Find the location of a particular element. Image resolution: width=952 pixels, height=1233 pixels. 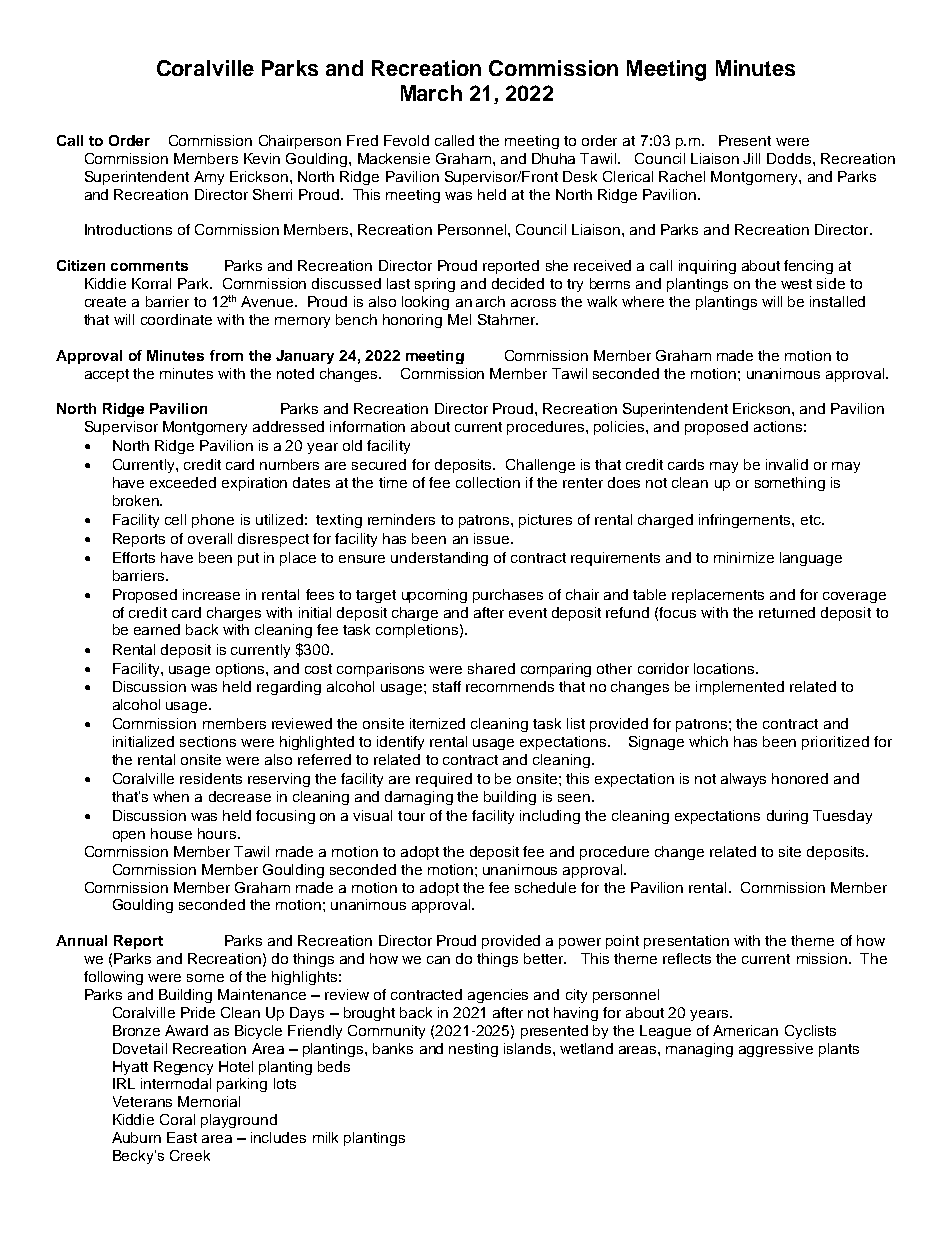

locations is located at coordinates (725, 668).
